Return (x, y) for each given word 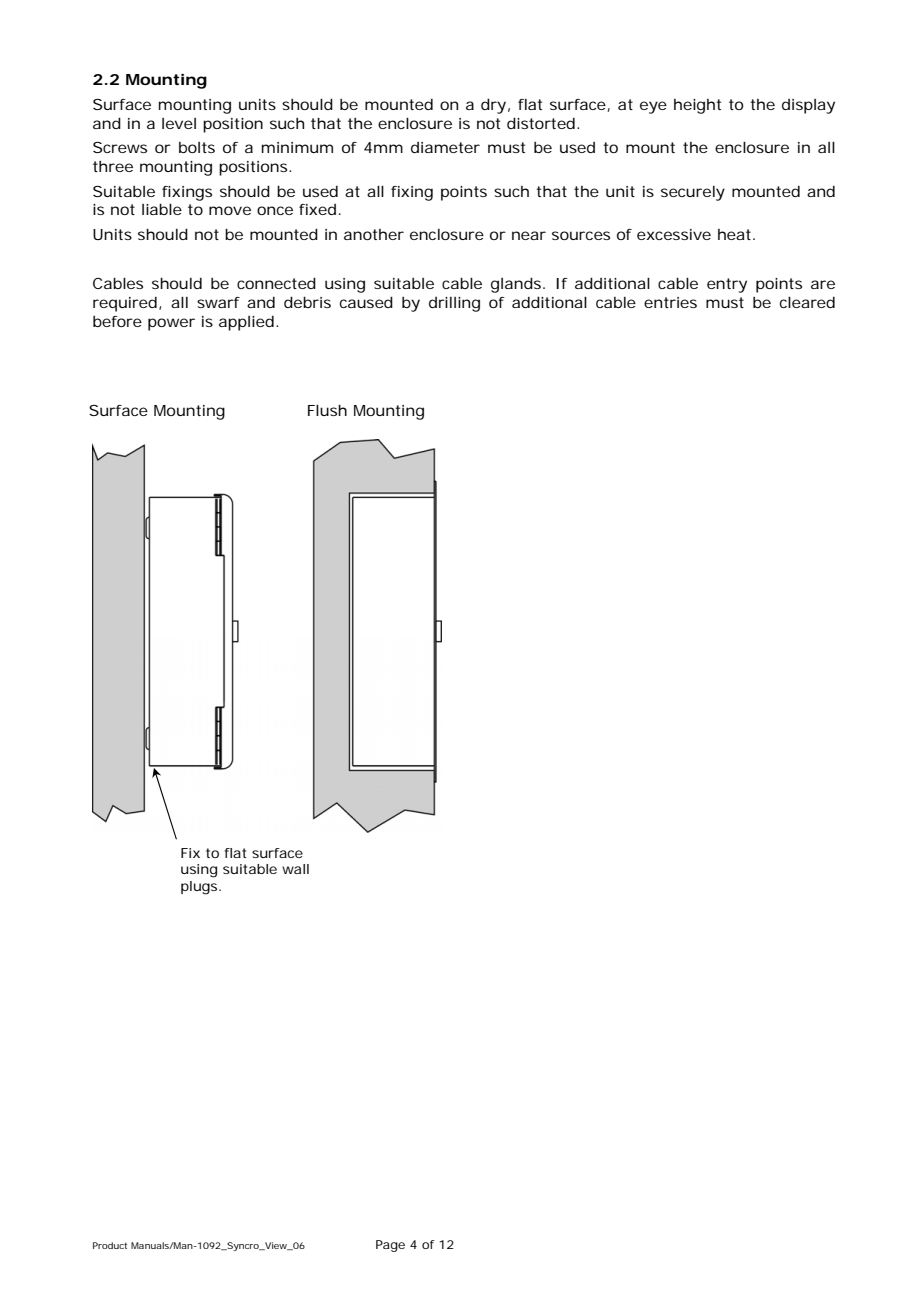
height (697, 106)
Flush (327, 410)
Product (110, 1245)
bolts (197, 147)
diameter (445, 147)
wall (295, 869)
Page (390, 1246)
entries (670, 302)
